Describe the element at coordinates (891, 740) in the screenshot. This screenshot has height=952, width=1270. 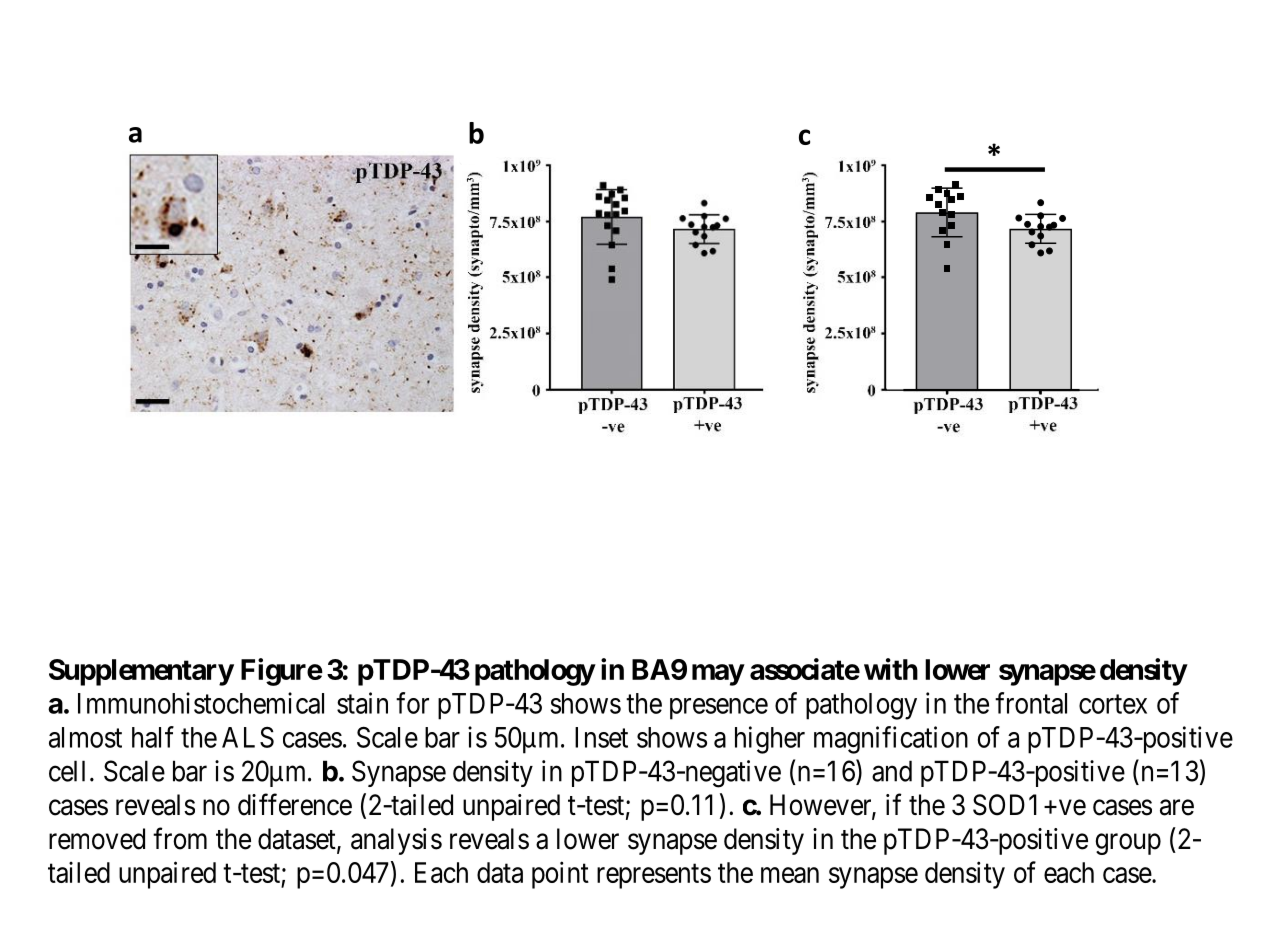
I see `magnification` at that location.
